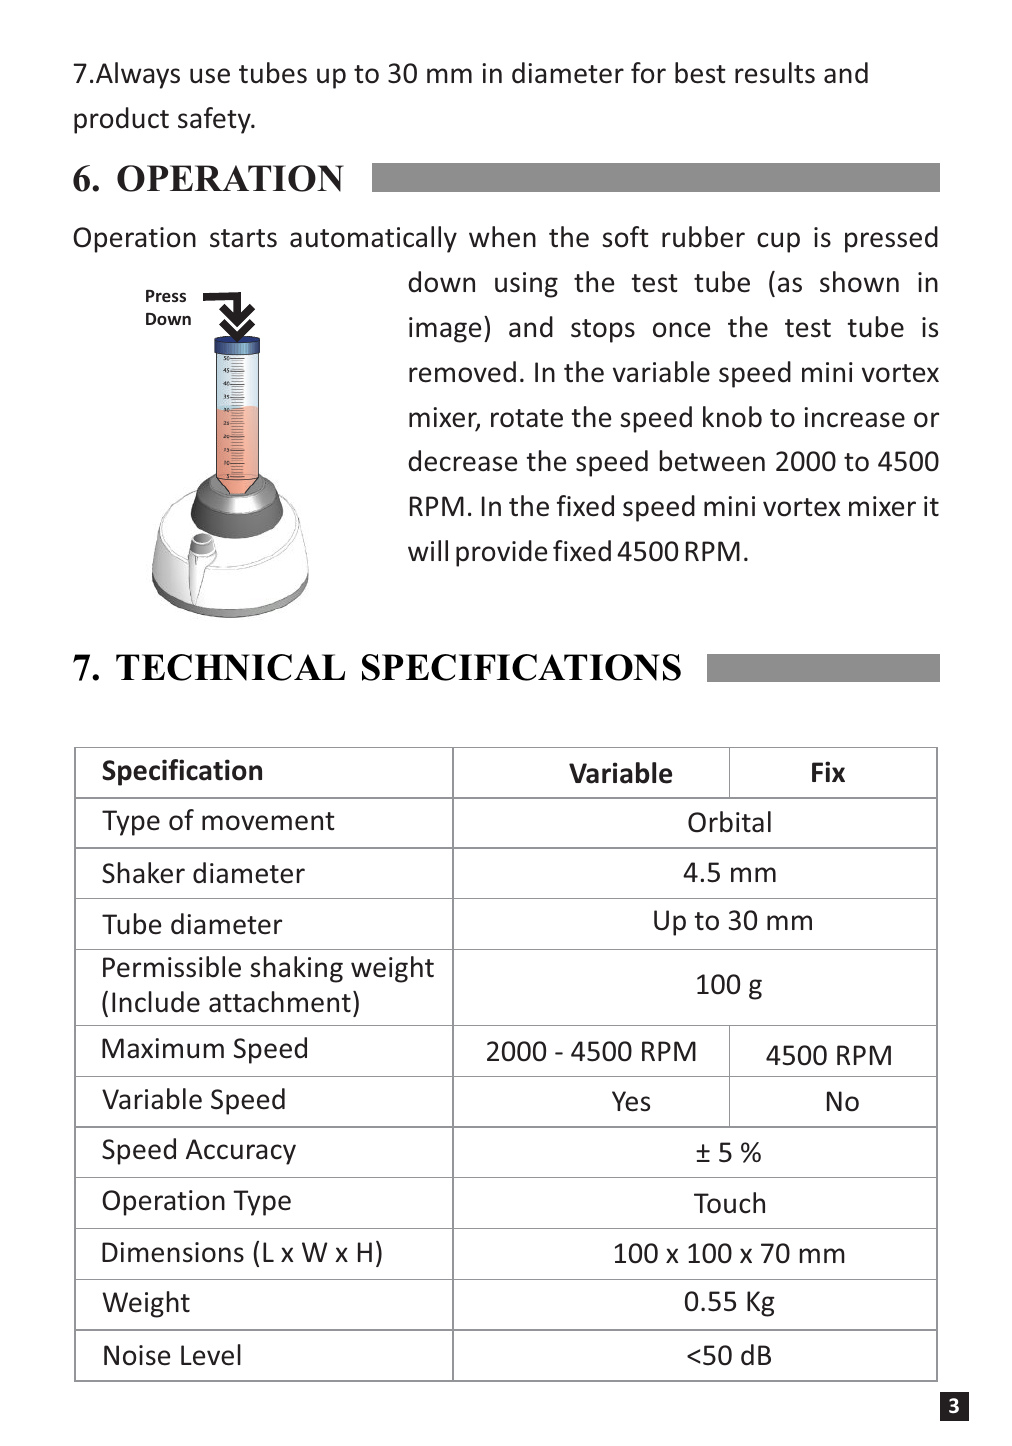 The height and width of the screenshot is (1446, 1012). I want to click on Orbital, so click(729, 822).
